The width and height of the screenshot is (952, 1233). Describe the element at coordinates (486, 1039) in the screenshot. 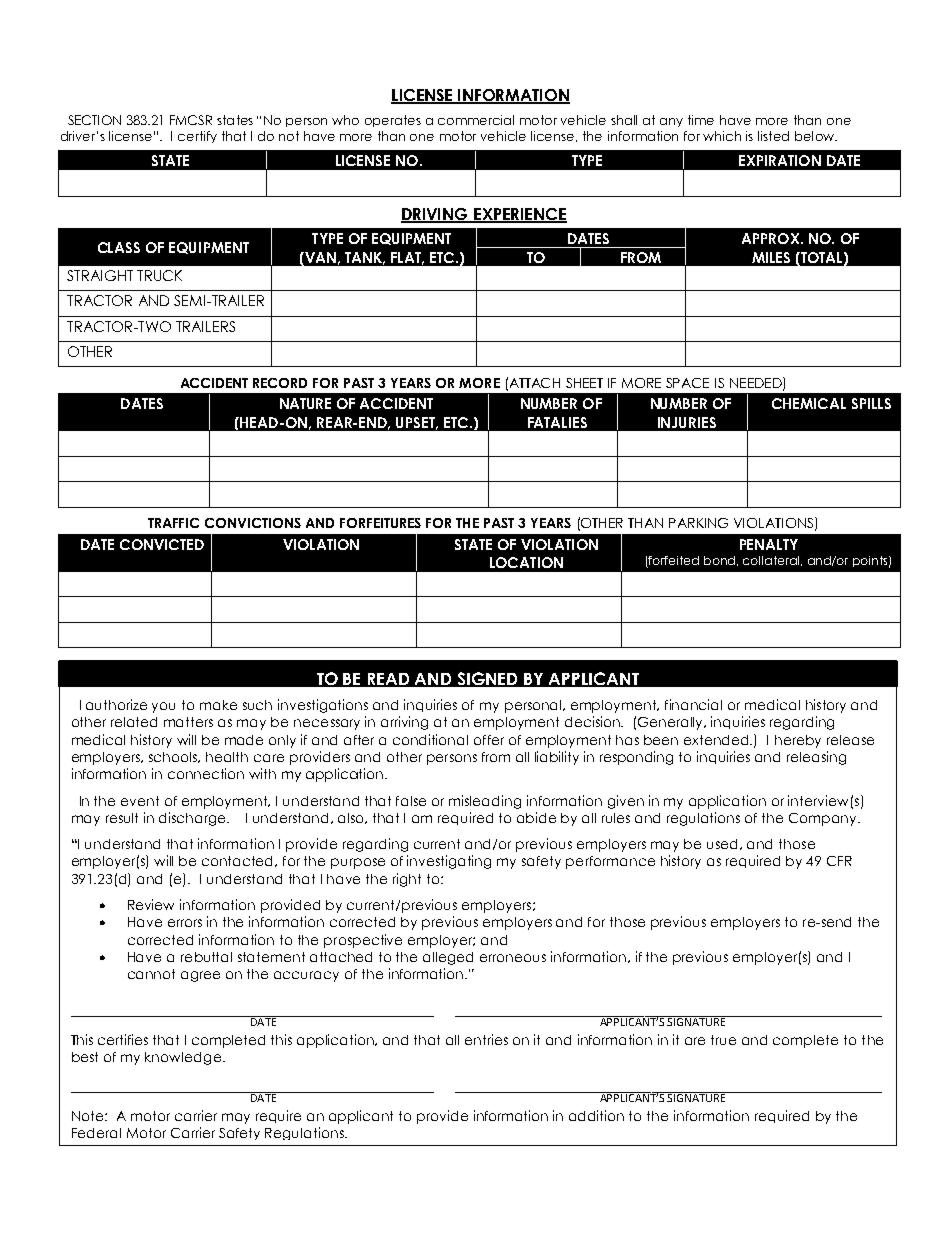

I see `entries` at that location.
